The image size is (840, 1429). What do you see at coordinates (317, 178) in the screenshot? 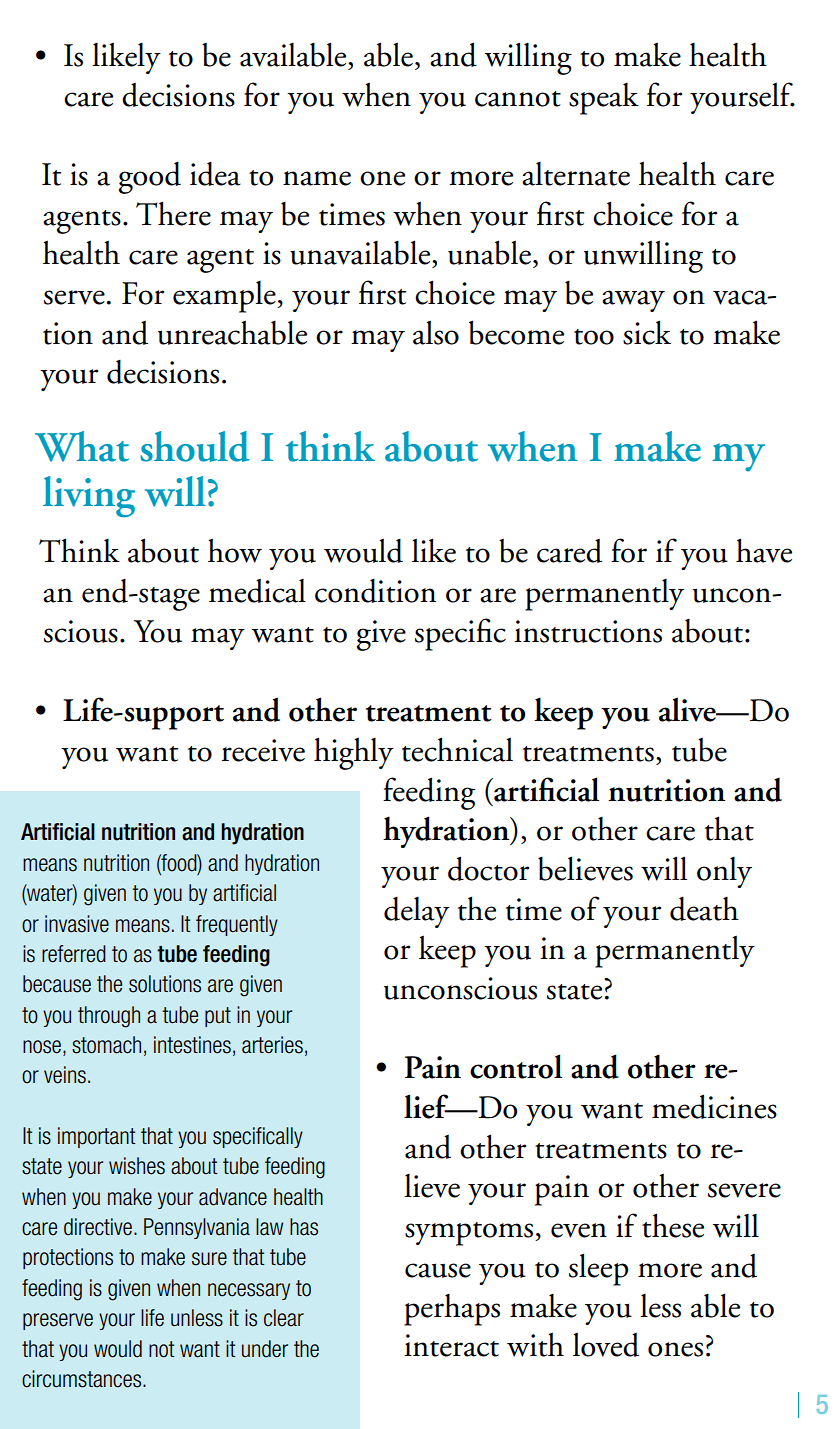
I see `name` at bounding box center [317, 178].
